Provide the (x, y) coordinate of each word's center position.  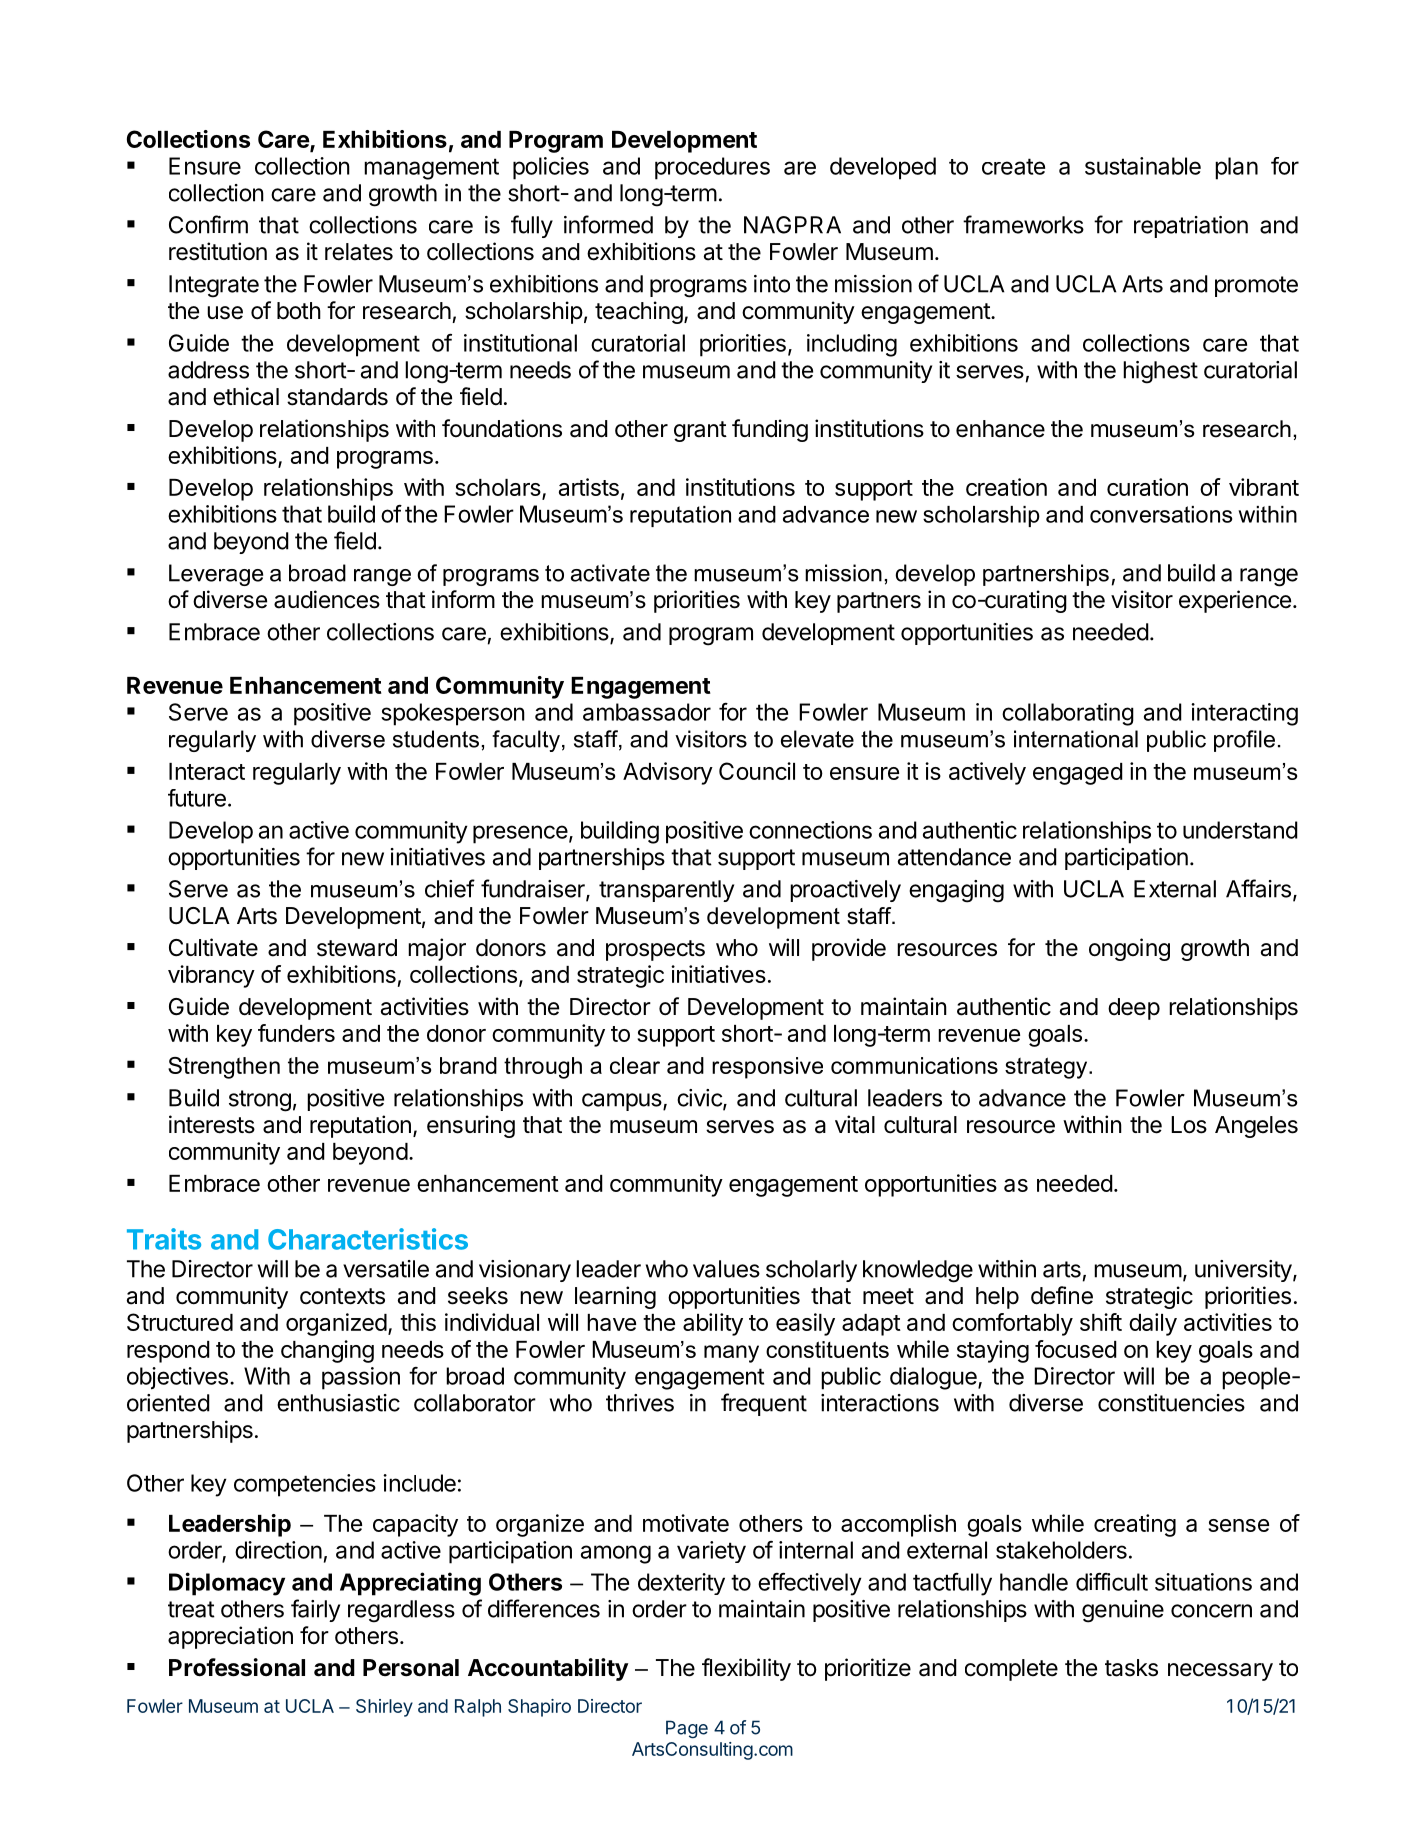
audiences (327, 599)
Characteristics (368, 1239)
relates (359, 252)
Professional (237, 1667)
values (726, 1269)
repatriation (1191, 227)
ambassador (647, 712)
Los (1189, 1125)
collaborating (1068, 714)
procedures (712, 168)
